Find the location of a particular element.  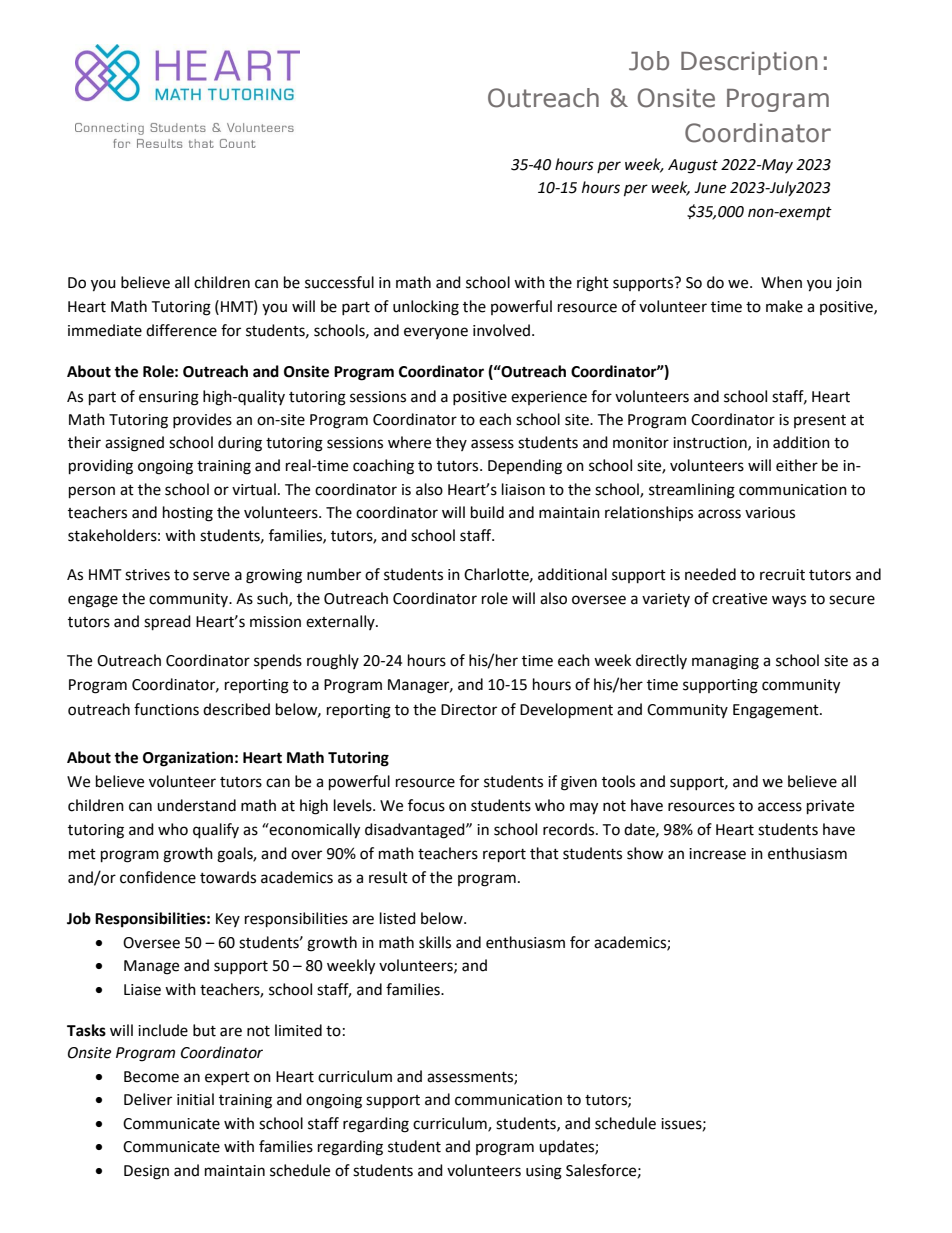

creative is located at coordinates (739, 599).
